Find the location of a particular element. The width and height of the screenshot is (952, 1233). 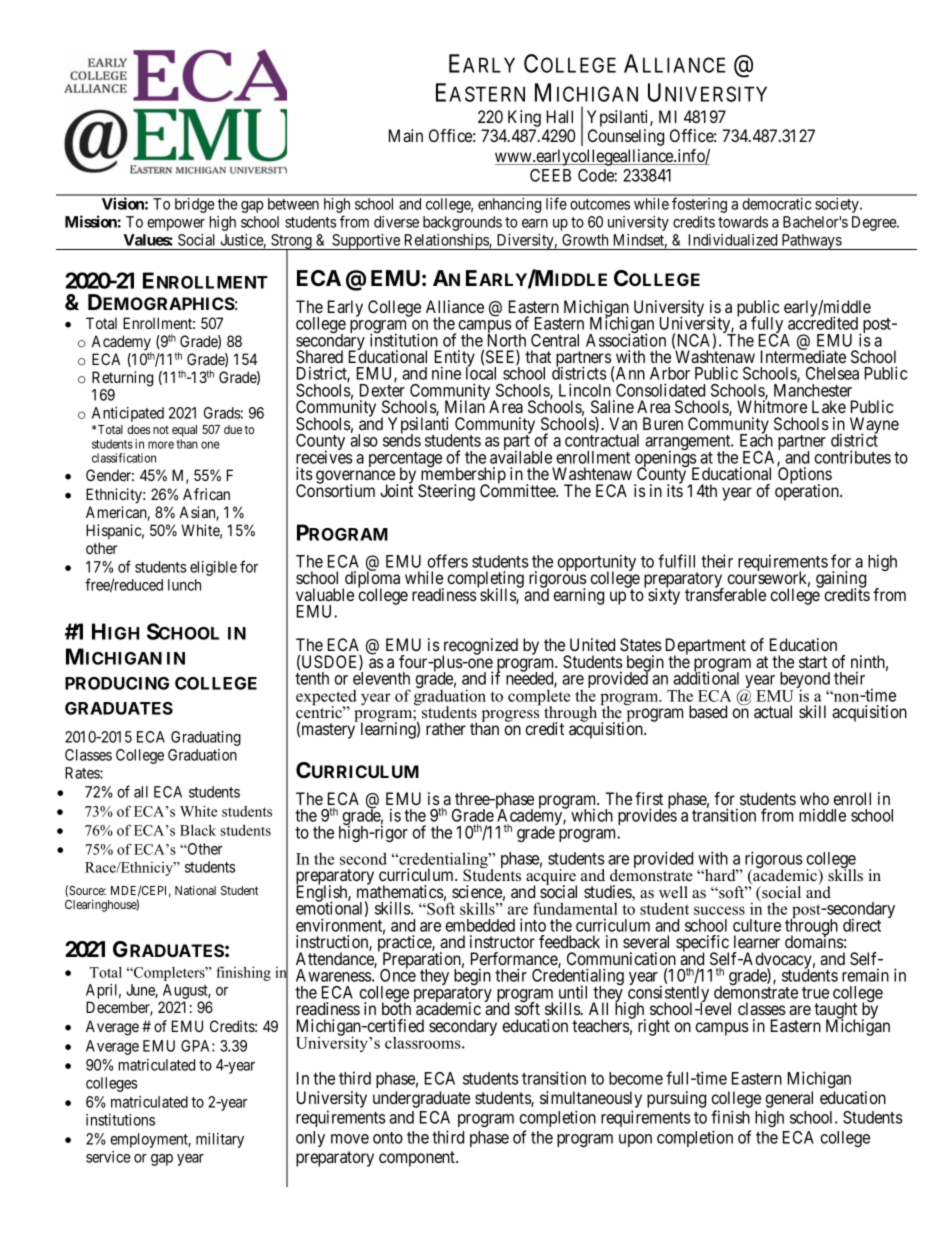

military is located at coordinates (220, 1140).
